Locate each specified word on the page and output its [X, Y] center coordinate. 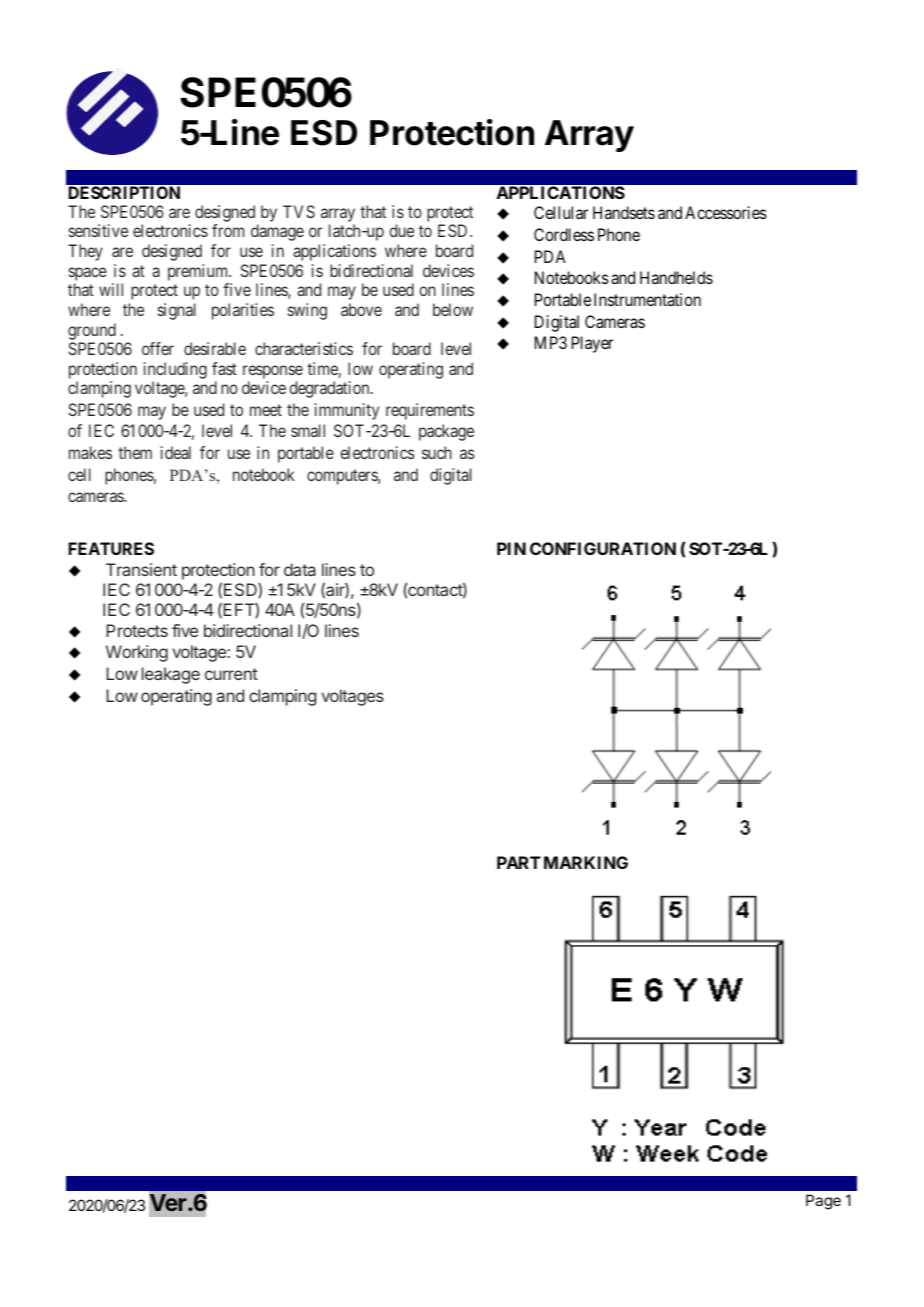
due [402, 230]
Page [823, 1202]
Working [137, 653]
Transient [141, 569]
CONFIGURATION [603, 548]
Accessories [726, 212]
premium [199, 272]
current [231, 674]
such [437, 452]
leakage [171, 675]
